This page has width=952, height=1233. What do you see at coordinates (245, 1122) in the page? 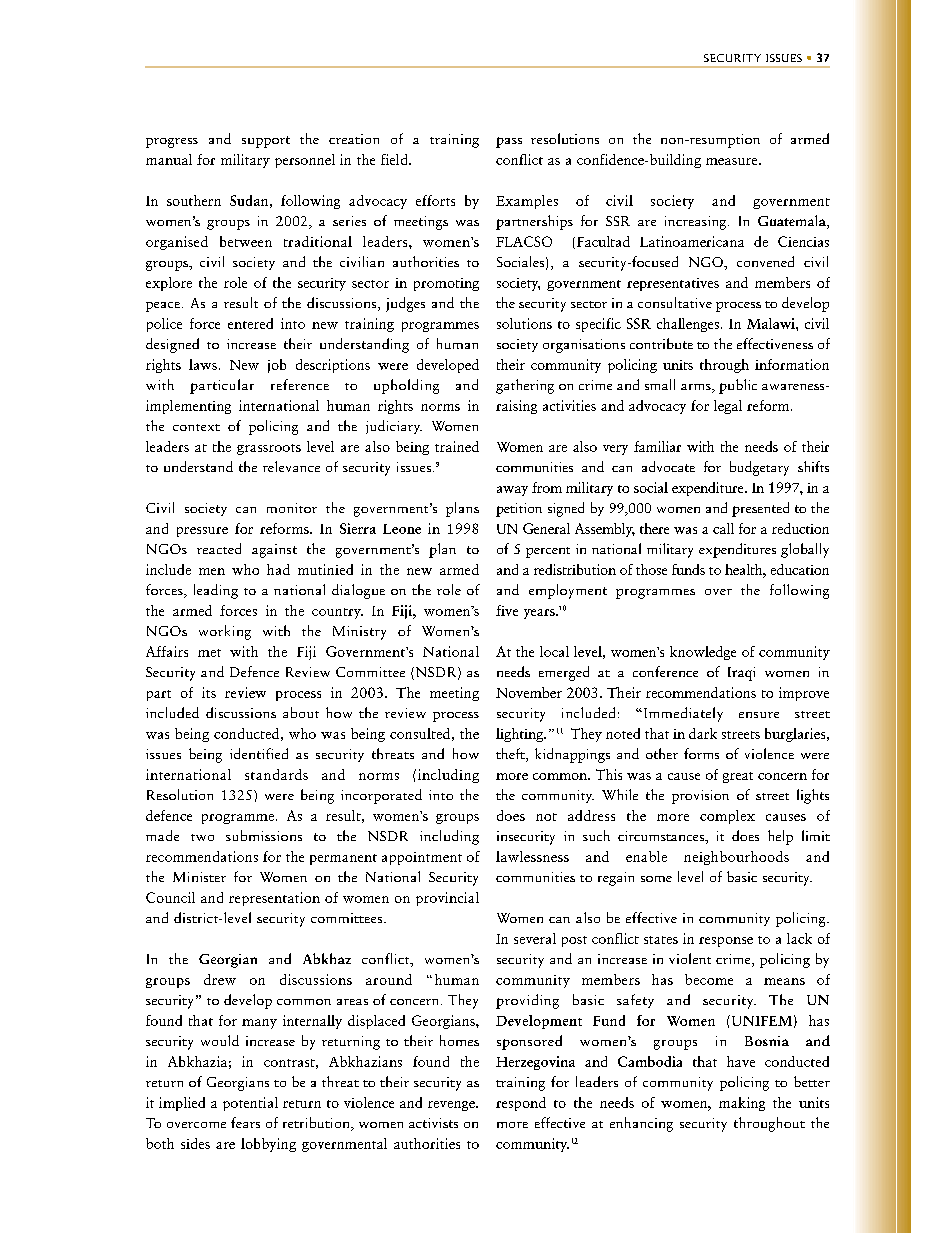
I see `fears` at bounding box center [245, 1122].
